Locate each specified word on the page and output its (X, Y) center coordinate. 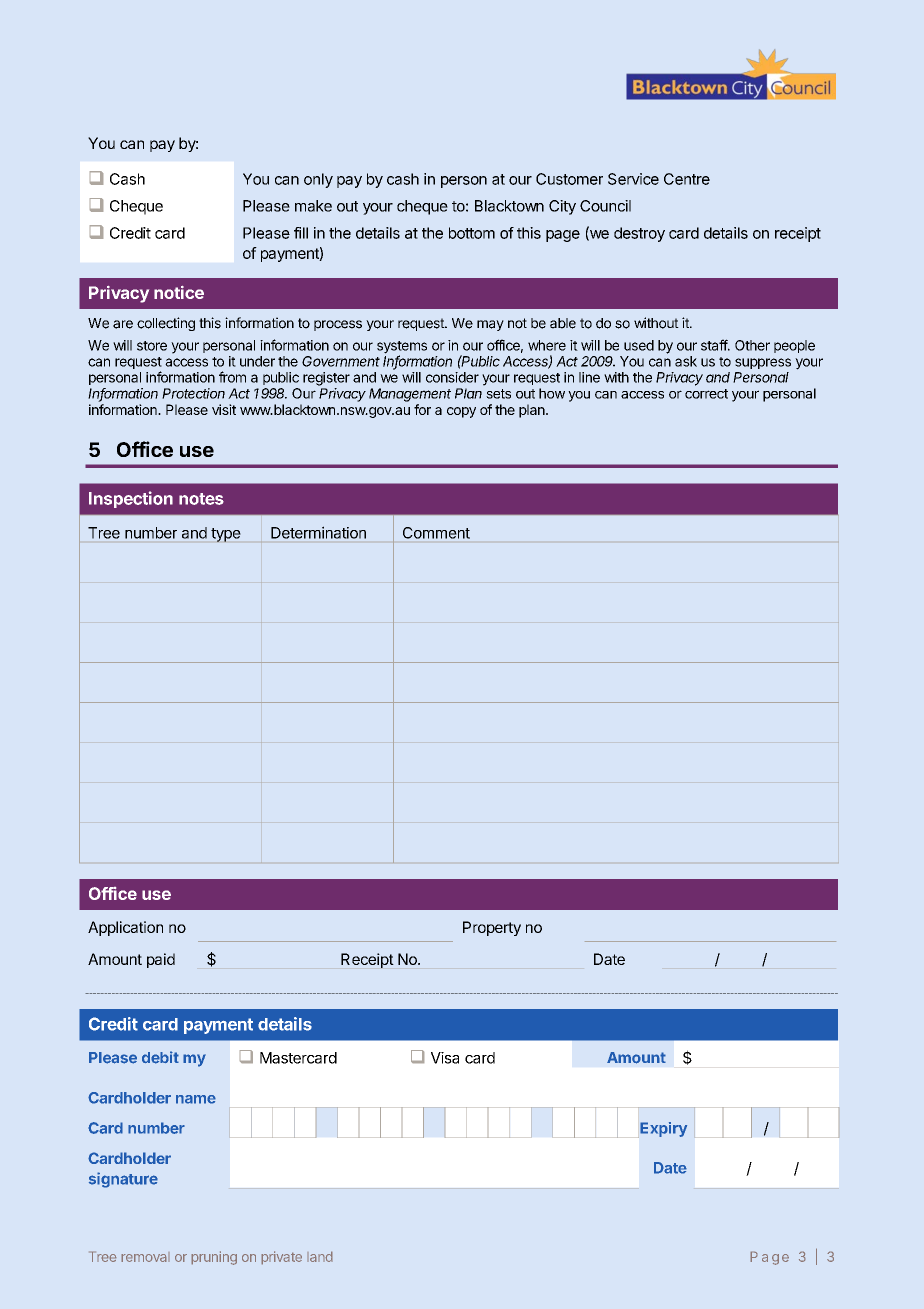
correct (706, 394)
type (226, 535)
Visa (445, 1058)
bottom (472, 233)
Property (492, 928)
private (281, 1258)
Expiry (663, 1129)
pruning (214, 1258)
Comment (436, 533)
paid (161, 960)
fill (301, 233)
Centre (687, 179)
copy (461, 412)
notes (201, 499)
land (320, 1256)
